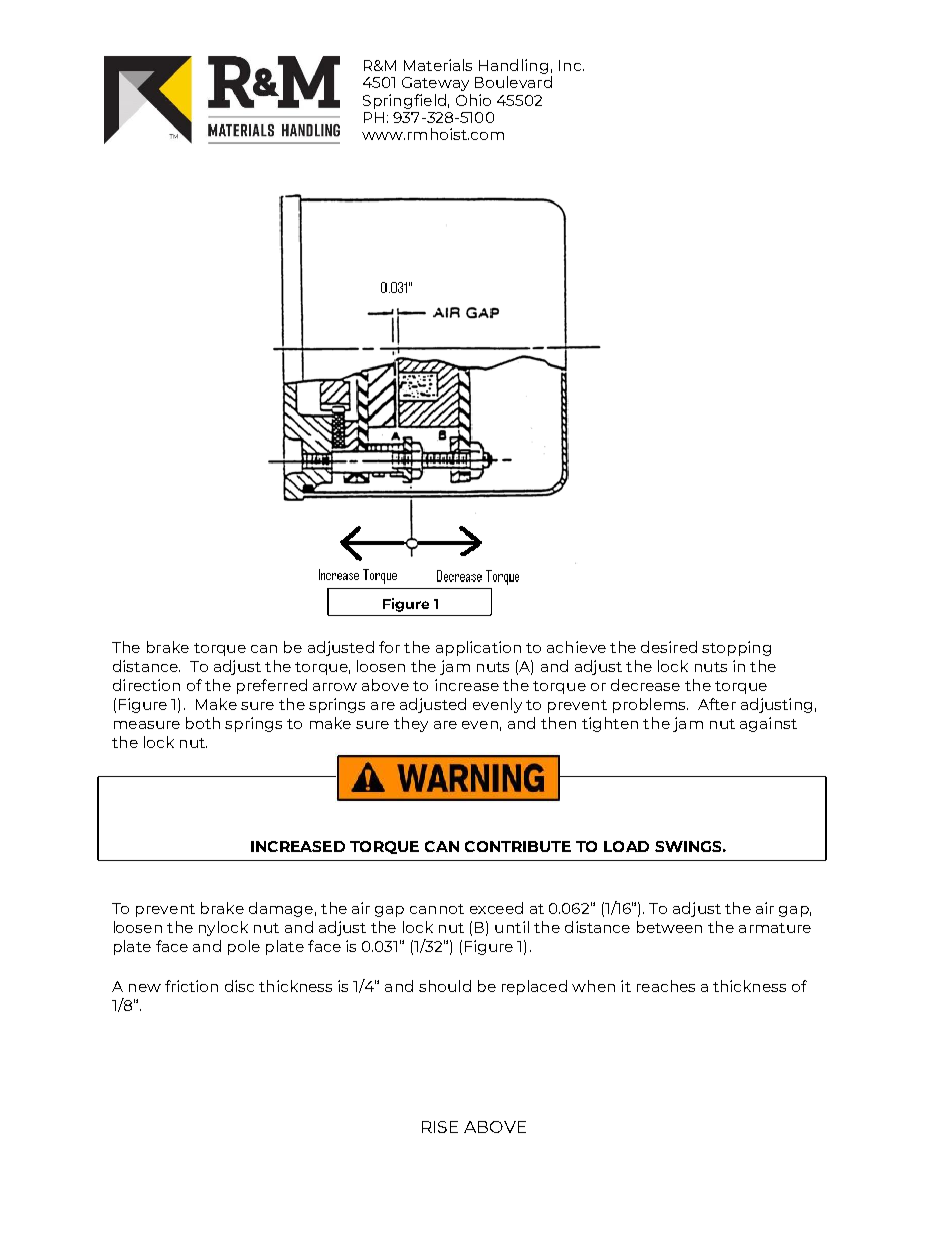 The image size is (952, 1233). What do you see at coordinates (440, 1127) in the image?
I see `RISE` at bounding box center [440, 1127].
